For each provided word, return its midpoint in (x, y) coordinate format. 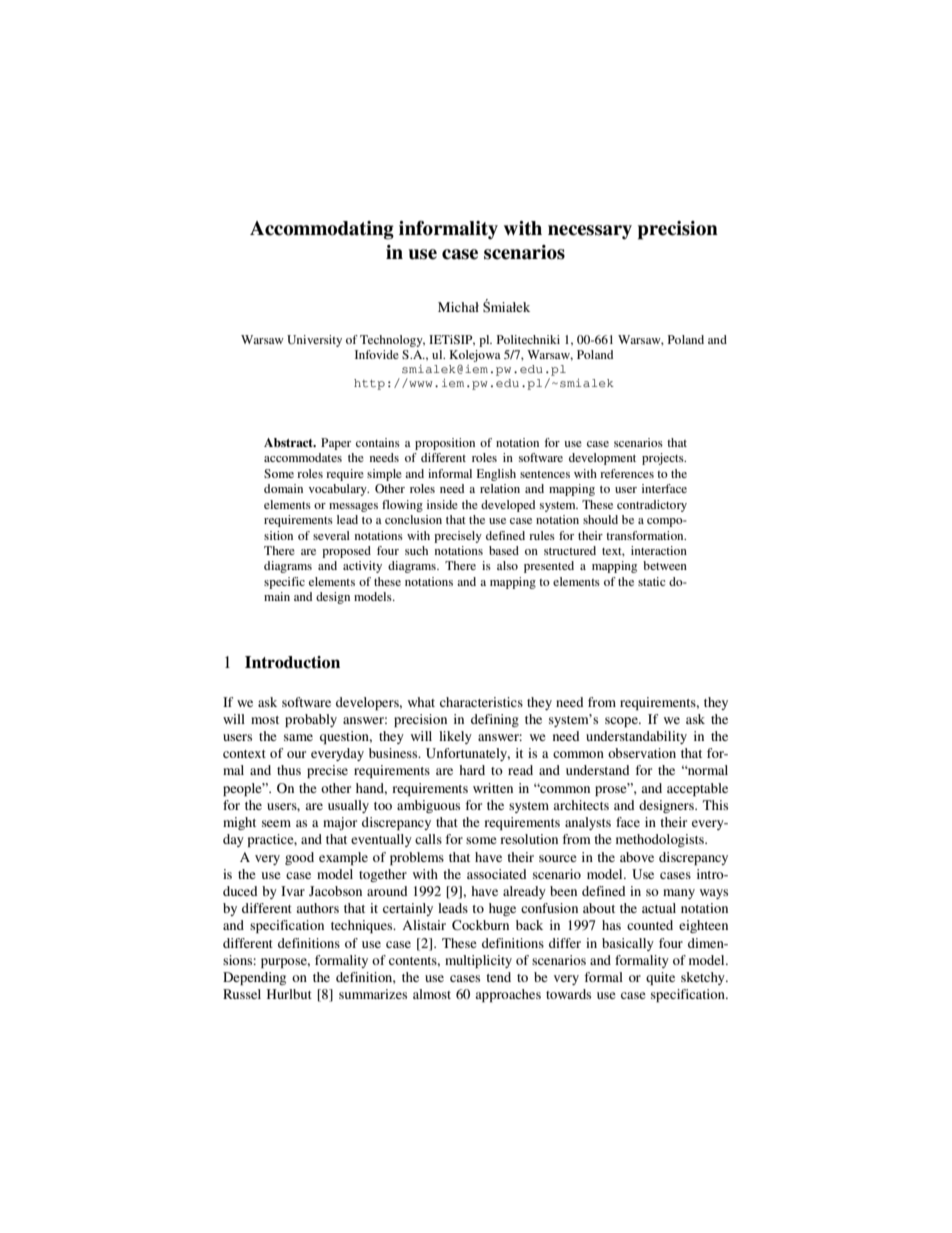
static (652, 581)
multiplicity (478, 961)
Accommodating (322, 230)
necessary (590, 232)
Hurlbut (289, 994)
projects (664, 459)
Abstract (289, 442)
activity (362, 567)
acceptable (697, 789)
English (496, 475)
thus (289, 770)
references (627, 473)
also (507, 565)
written (493, 788)
